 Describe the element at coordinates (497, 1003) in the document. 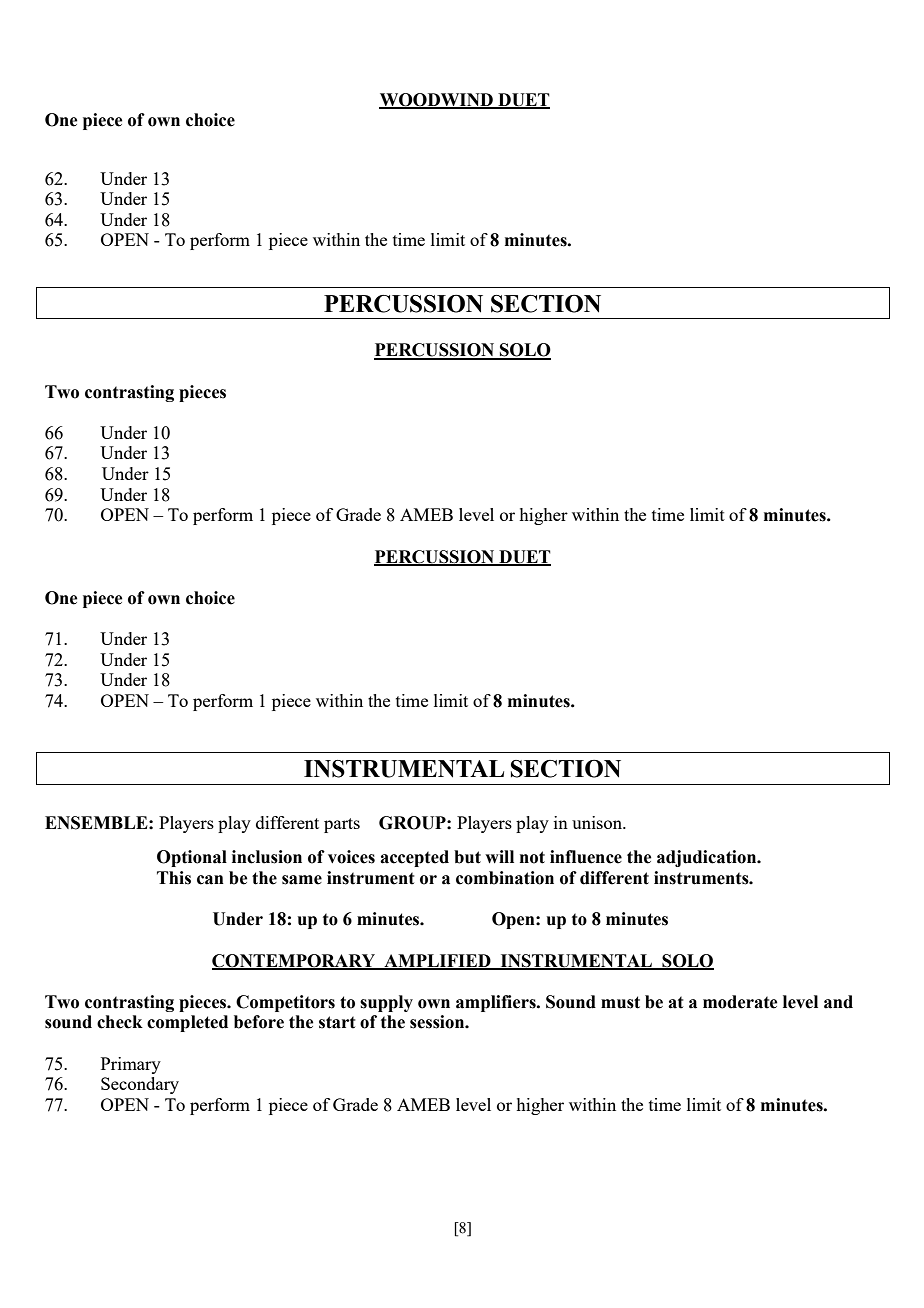

I see `amplifiers` at that location.
